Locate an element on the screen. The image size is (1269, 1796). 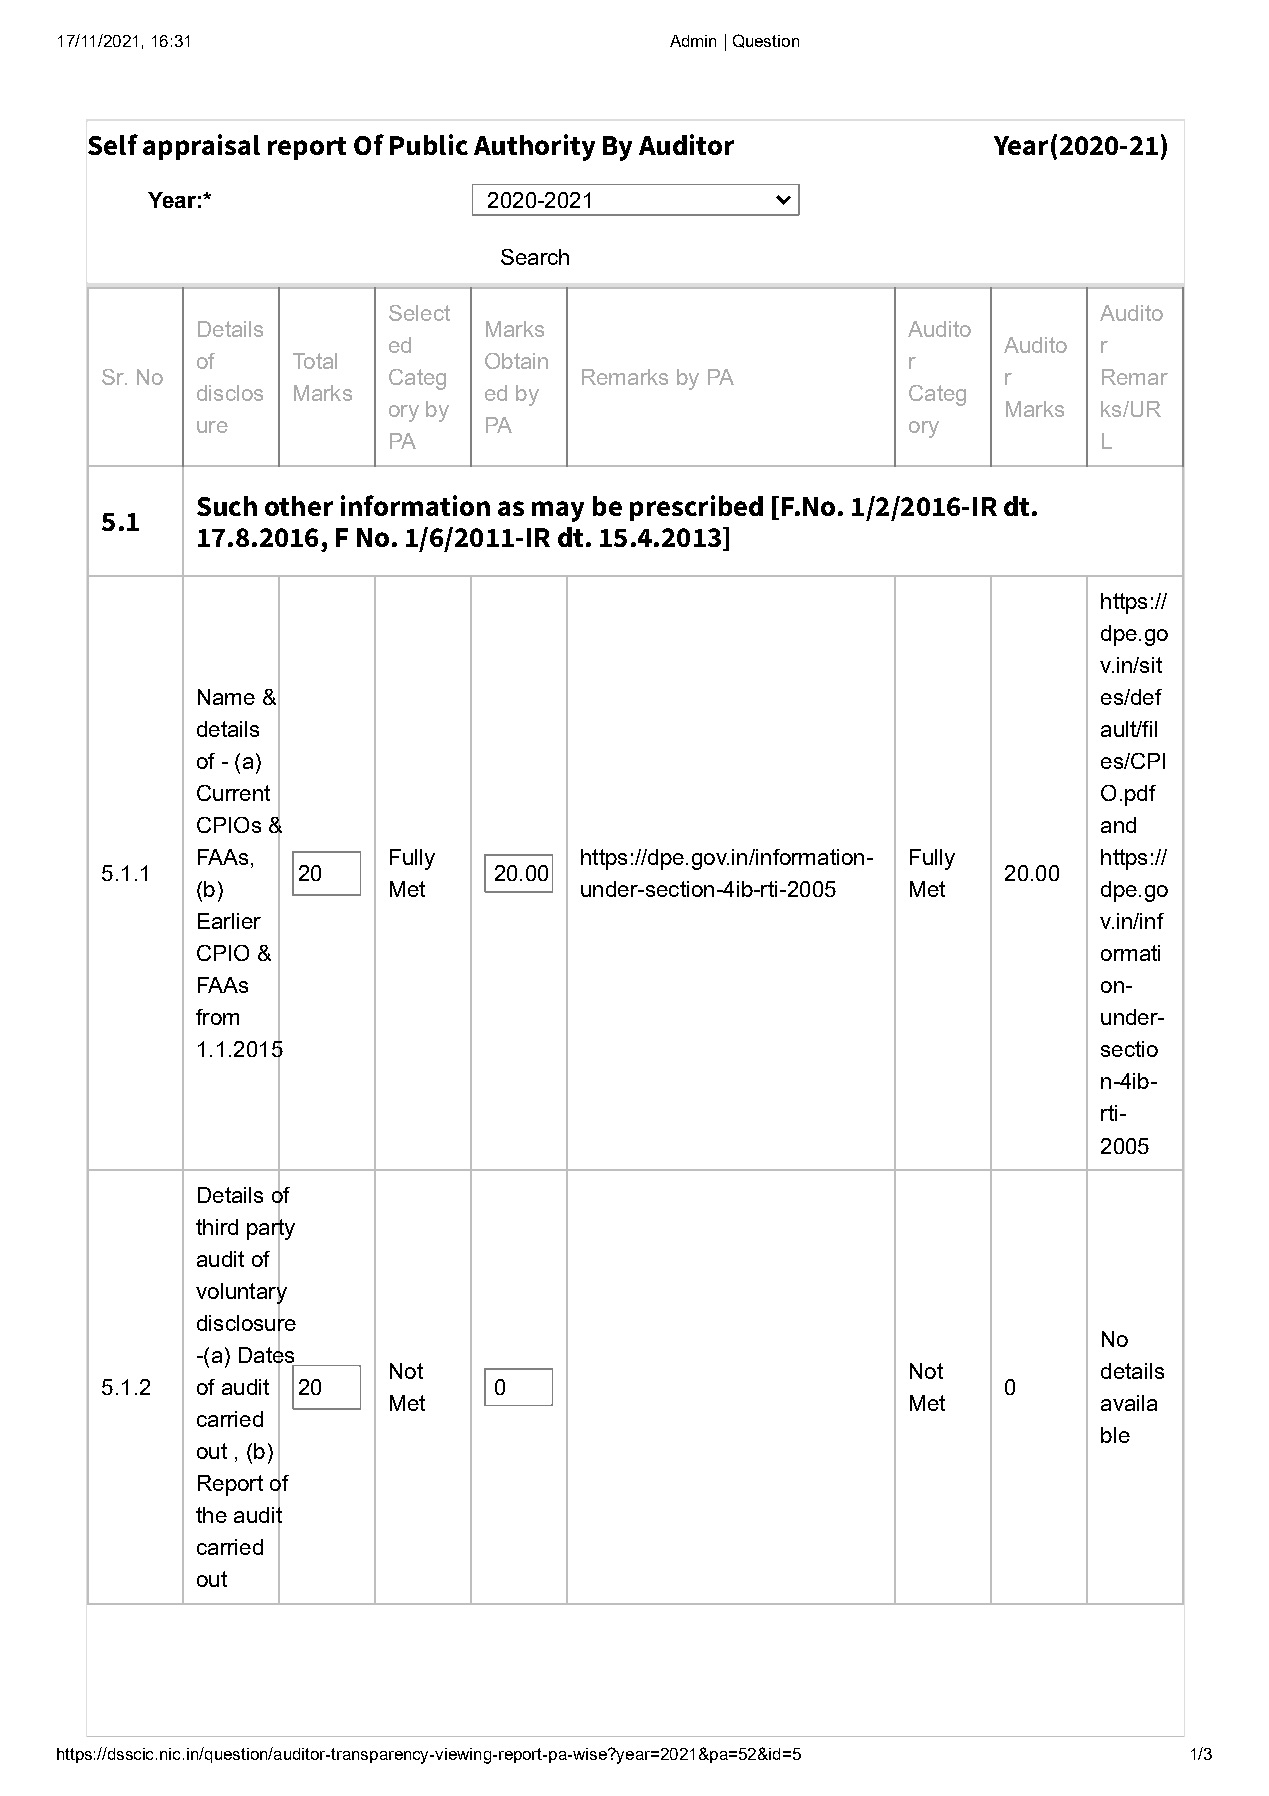
appraisal is located at coordinates (201, 147).
